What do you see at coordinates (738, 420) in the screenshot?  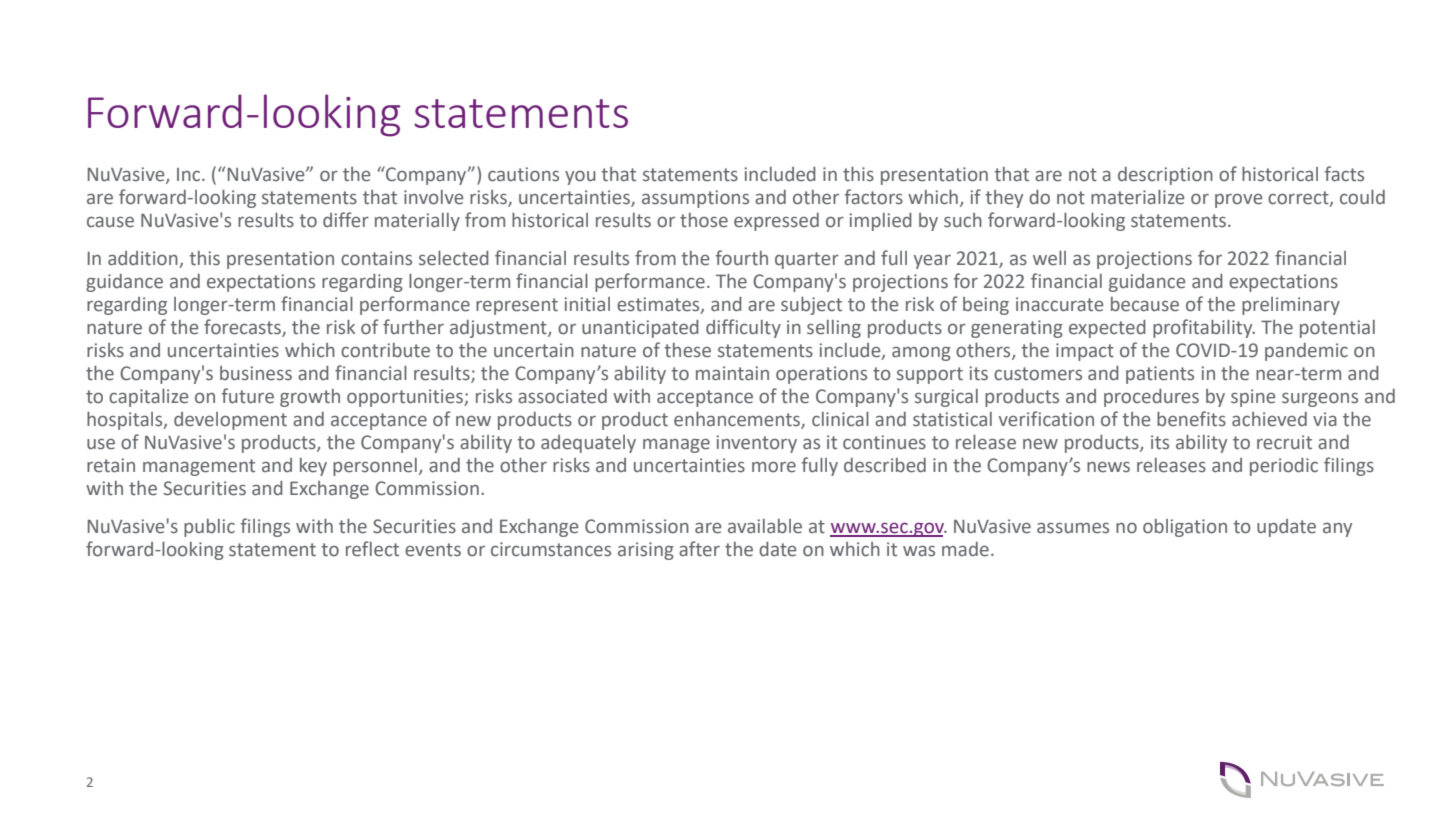 I see `enhancements` at bounding box center [738, 420].
